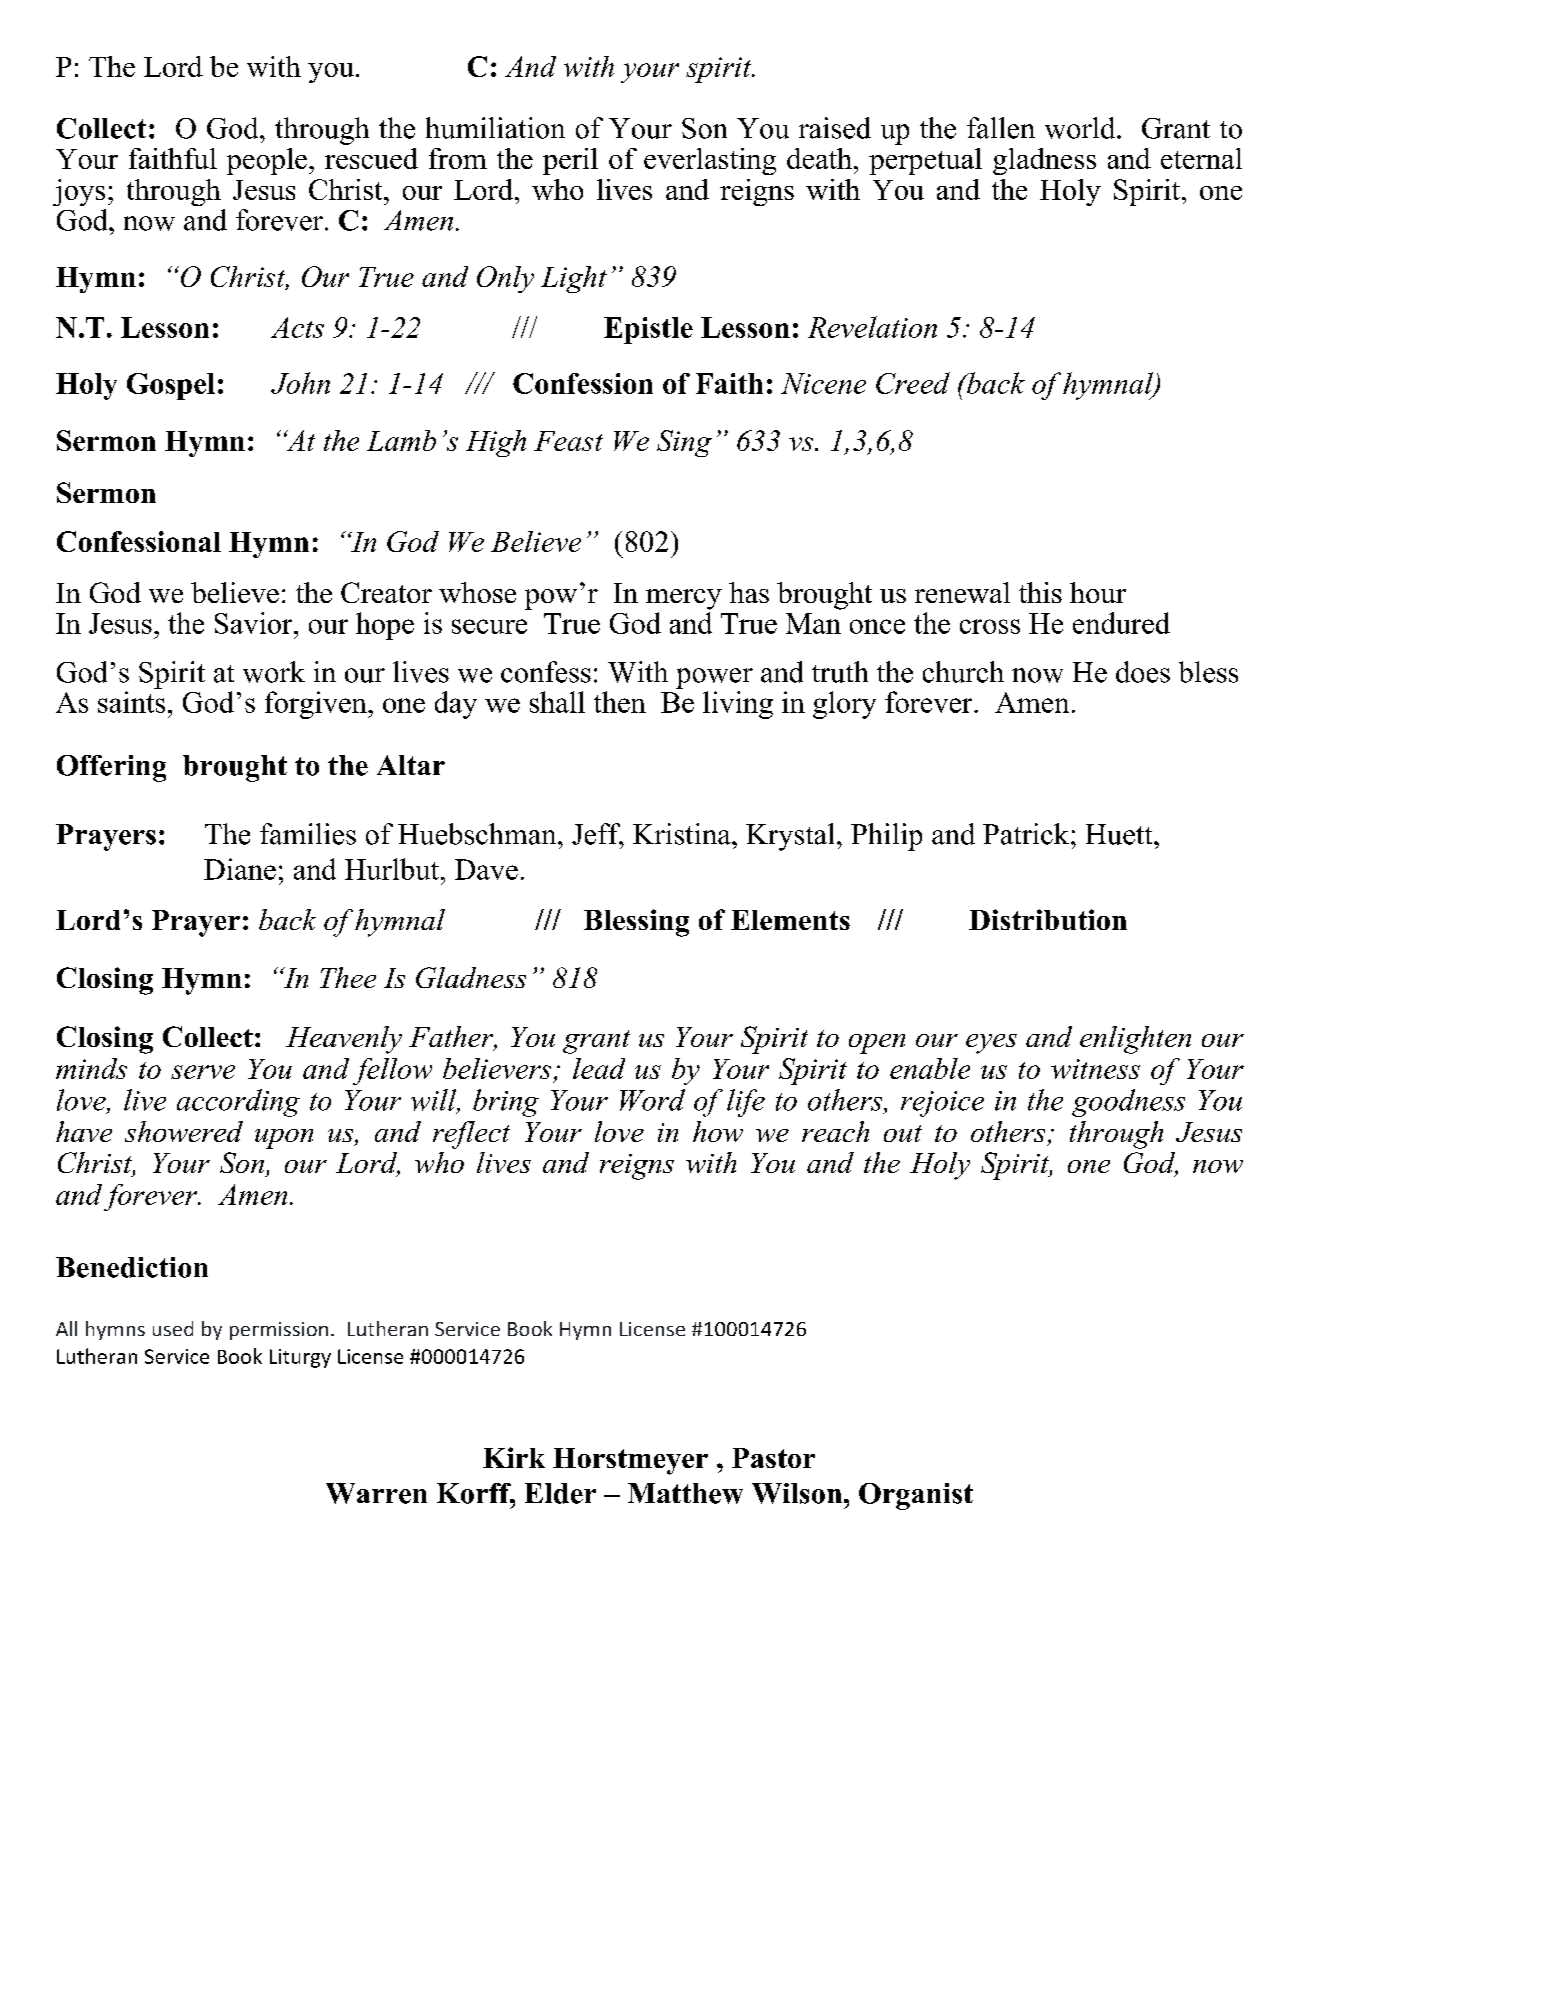 The width and height of the page is (1553, 2010). I want to click on Diane, so click(240, 869).
